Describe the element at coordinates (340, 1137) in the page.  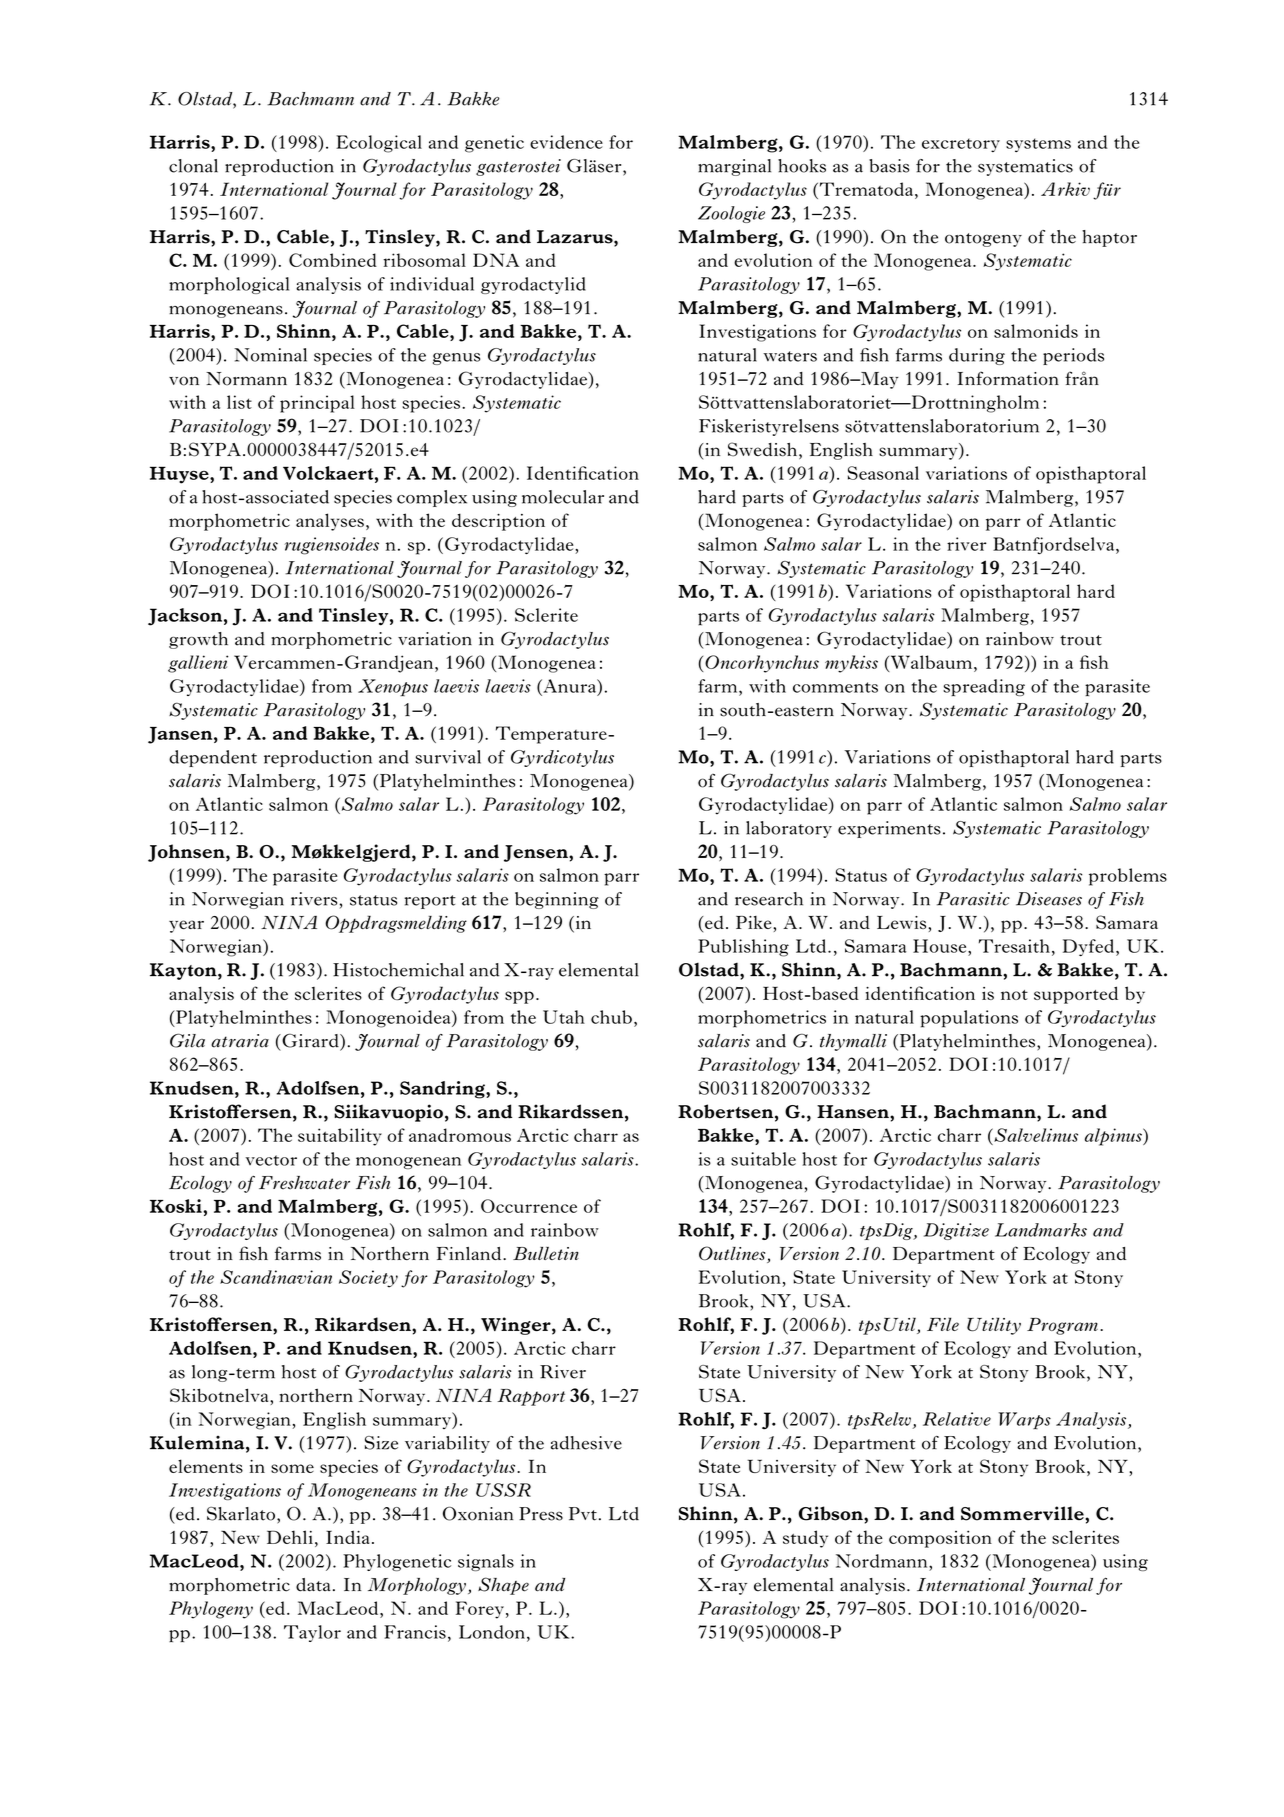
I see `suitability` at that location.
